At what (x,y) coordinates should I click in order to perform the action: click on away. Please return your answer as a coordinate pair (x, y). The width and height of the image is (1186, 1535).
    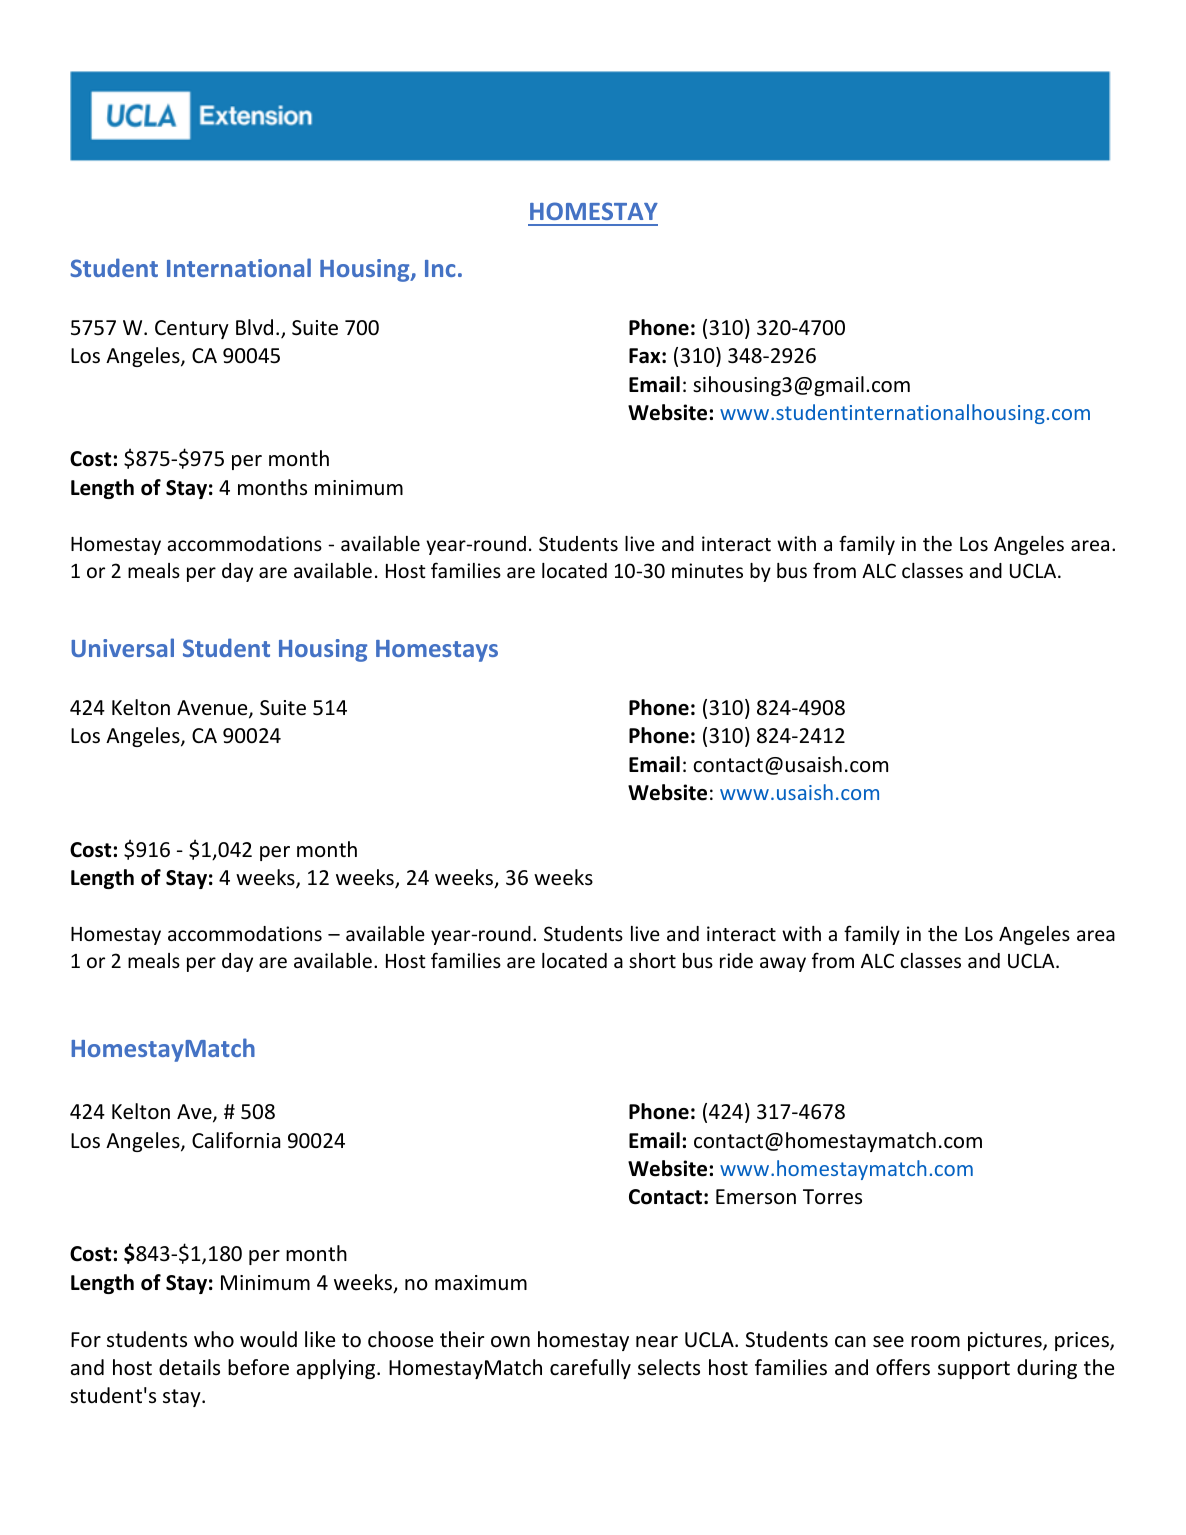
    Looking at the image, I should click on (783, 964).
